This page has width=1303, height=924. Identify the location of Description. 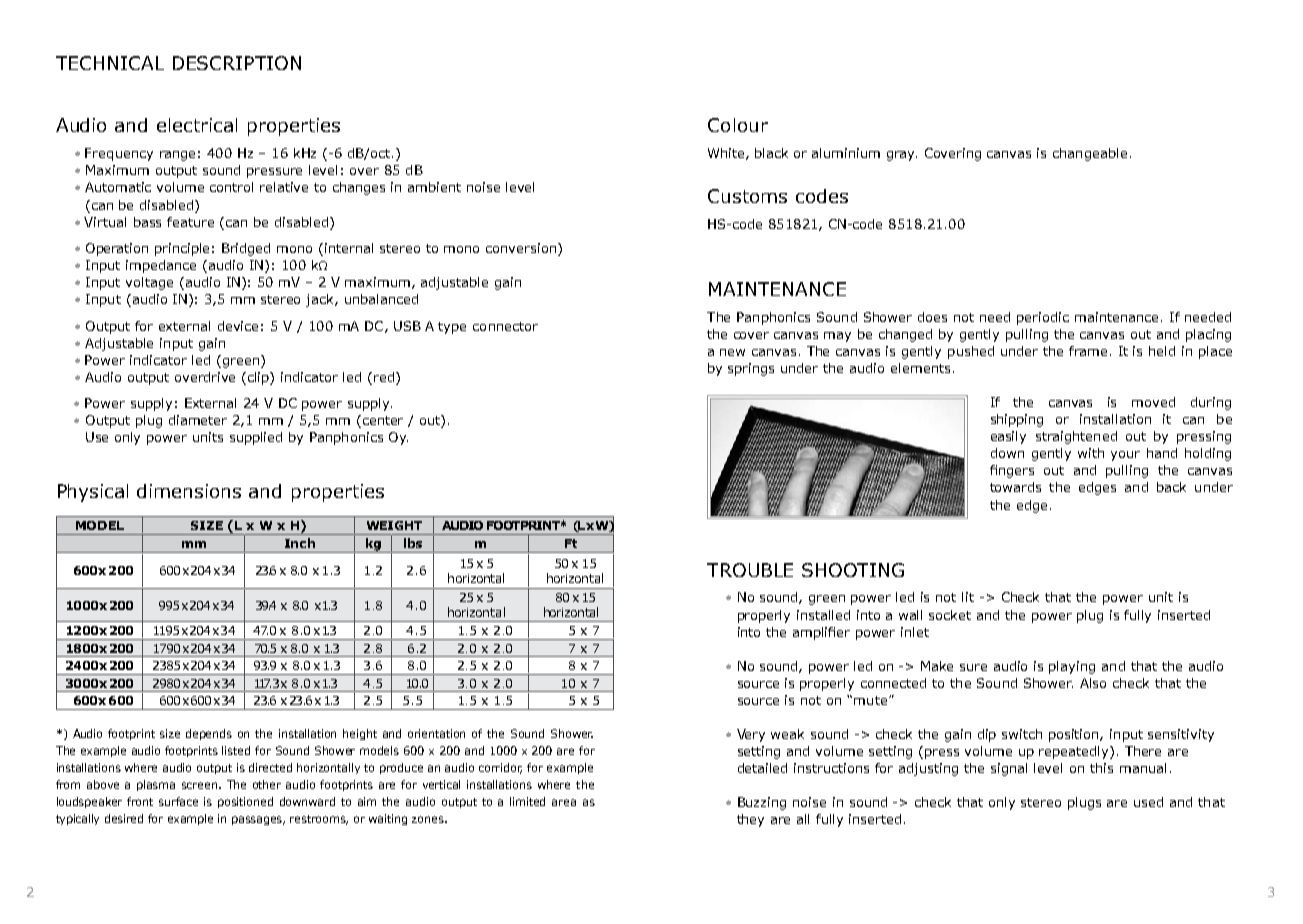
(237, 63).
